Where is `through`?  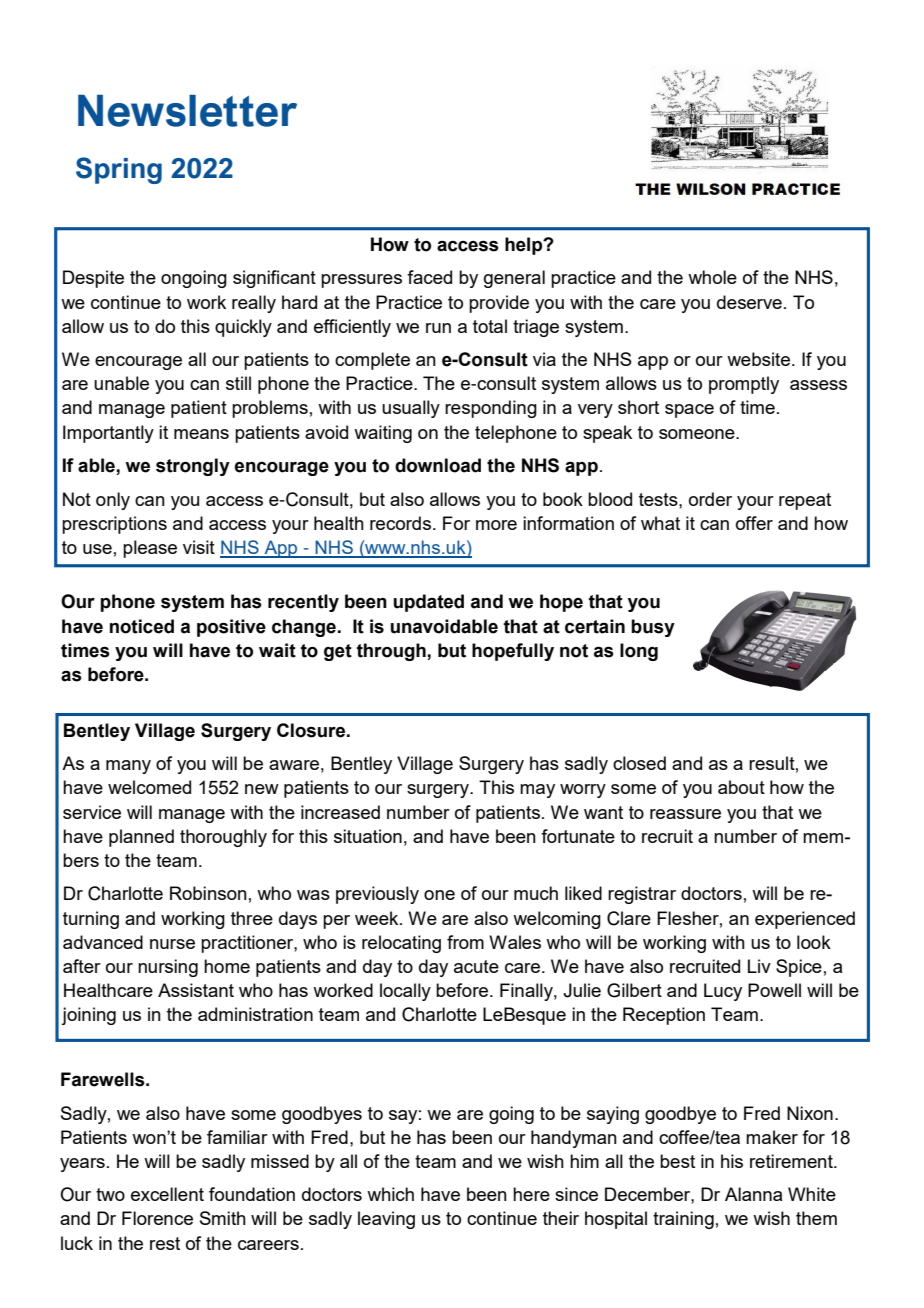
through is located at coordinates (392, 652).
